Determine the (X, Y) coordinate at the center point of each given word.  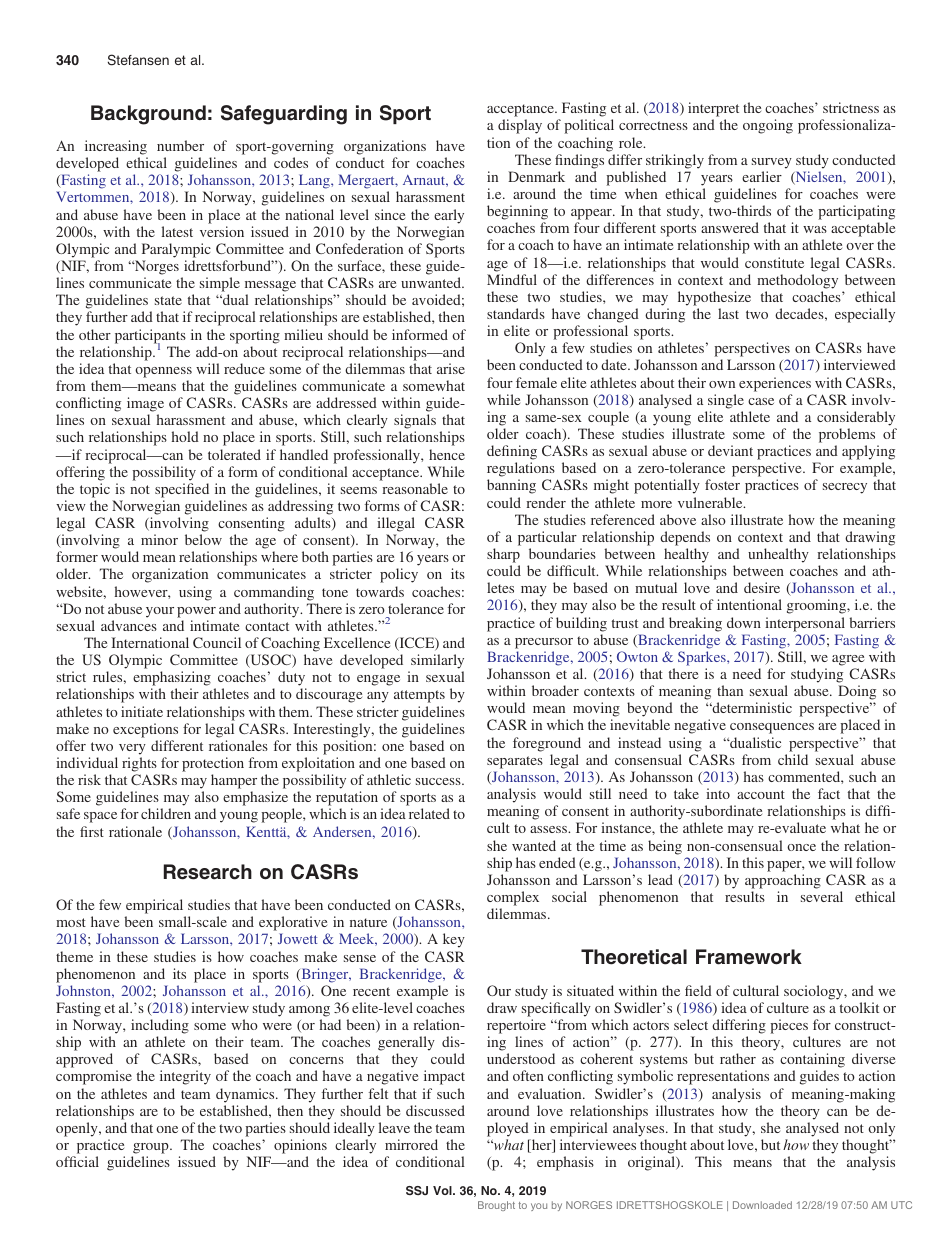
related (429, 813)
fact (829, 793)
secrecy (845, 488)
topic (95, 490)
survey (772, 163)
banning (511, 486)
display (520, 126)
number (180, 145)
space (100, 817)
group (152, 1148)
